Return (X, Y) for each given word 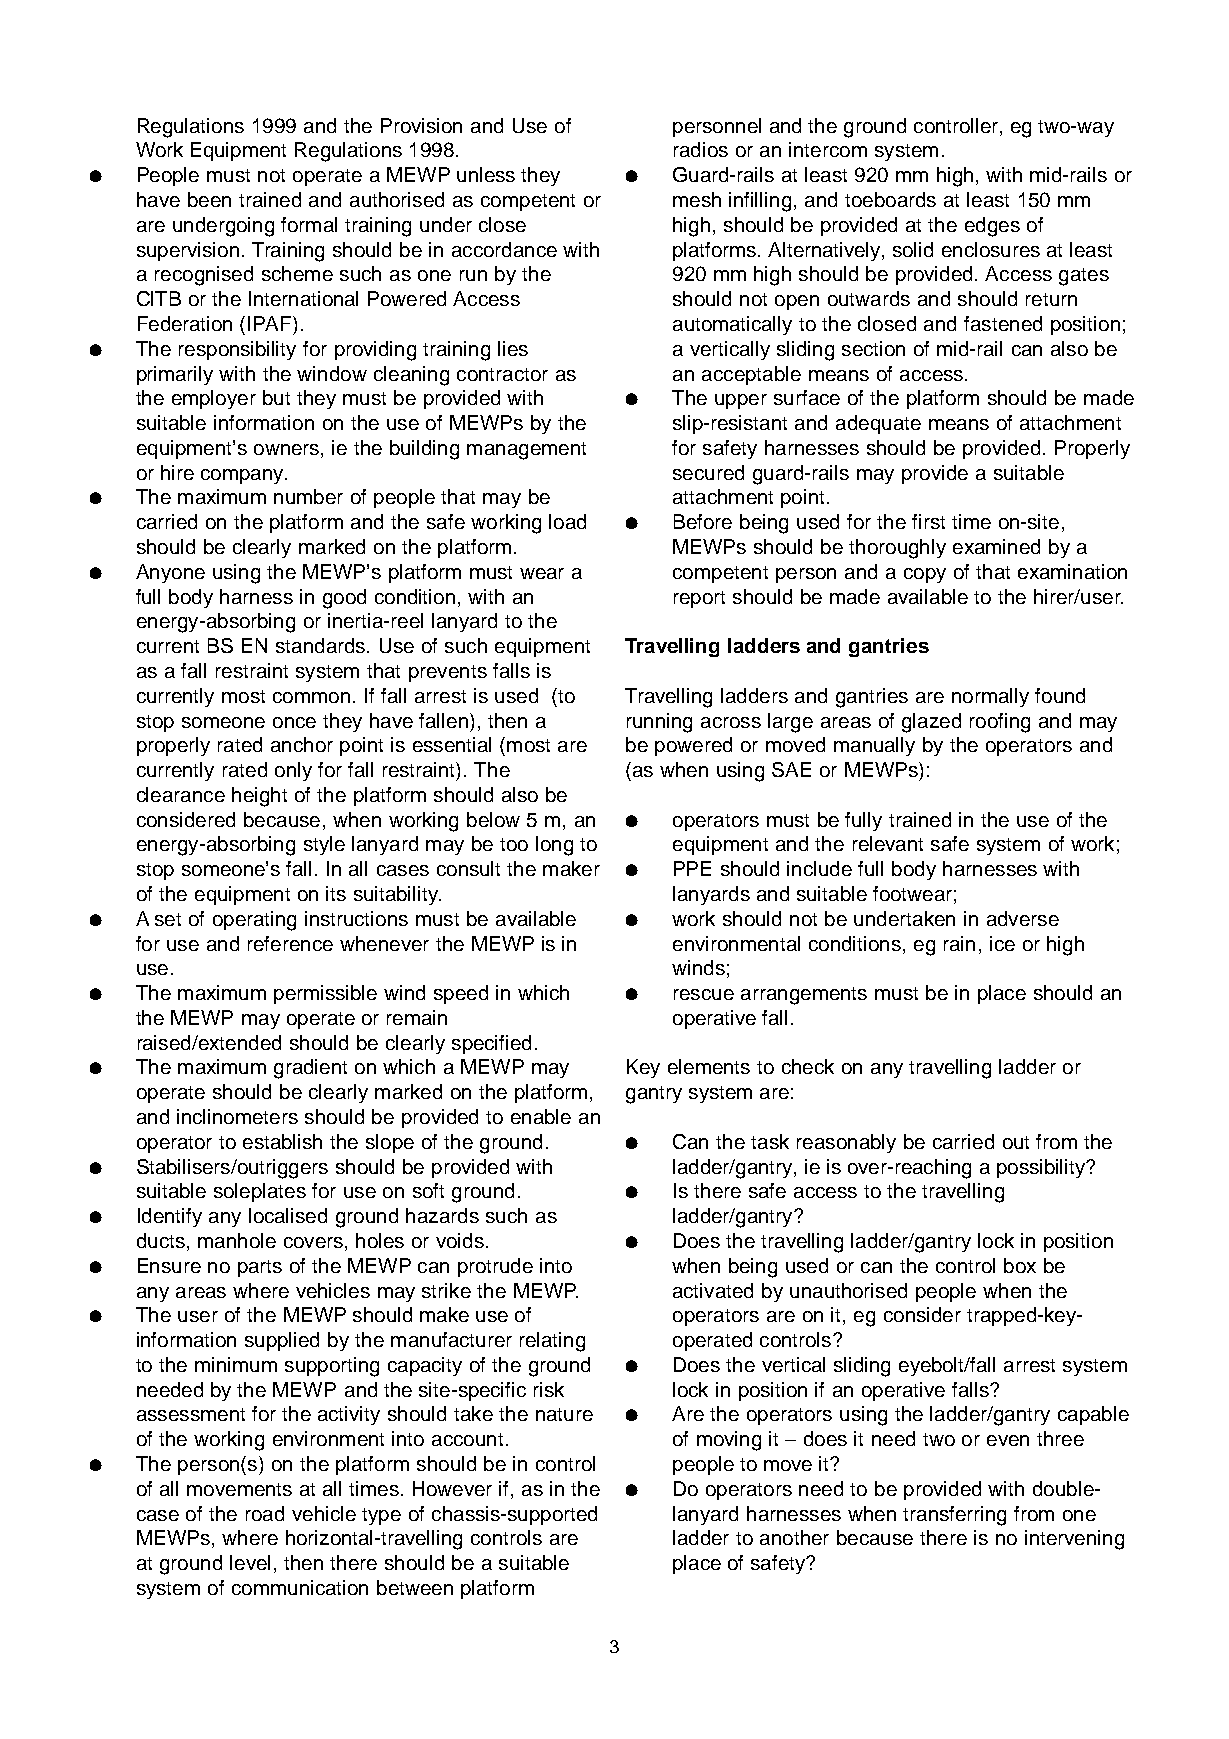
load (567, 521)
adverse (1023, 918)
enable (541, 1116)
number (308, 496)
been (209, 199)
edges (992, 227)
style (324, 845)
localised (288, 1215)
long (554, 846)
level (250, 1562)
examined (996, 546)
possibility (1042, 1168)
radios (701, 149)
